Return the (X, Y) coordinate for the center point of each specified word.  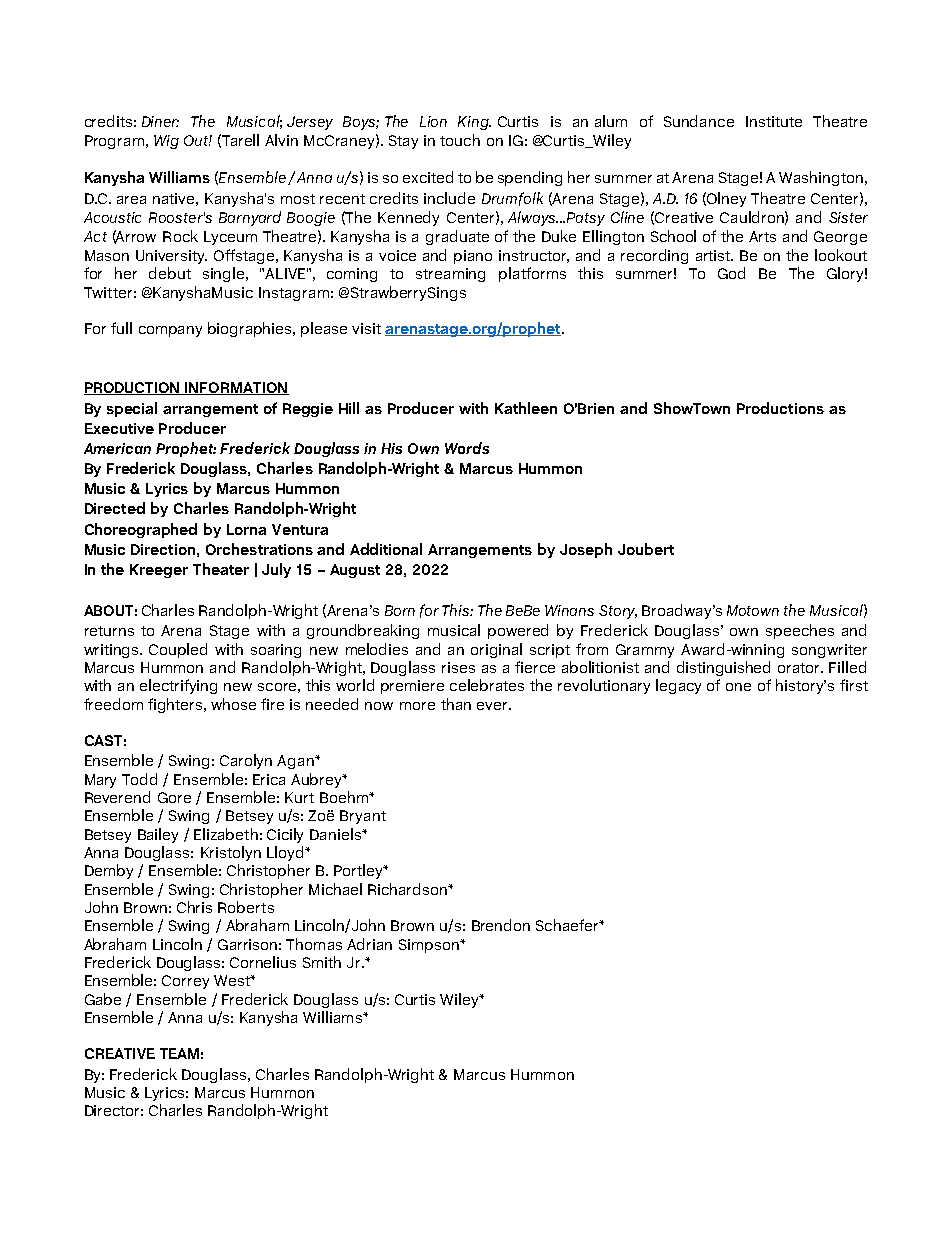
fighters (176, 705)
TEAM (179, 1053)
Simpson (430, 946)
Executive (119, 428)
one (738, 687)
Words (467, 448)
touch (460, 140)
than (456, 704)
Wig (166, 142)
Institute (774, 121)
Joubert (646, 549)
